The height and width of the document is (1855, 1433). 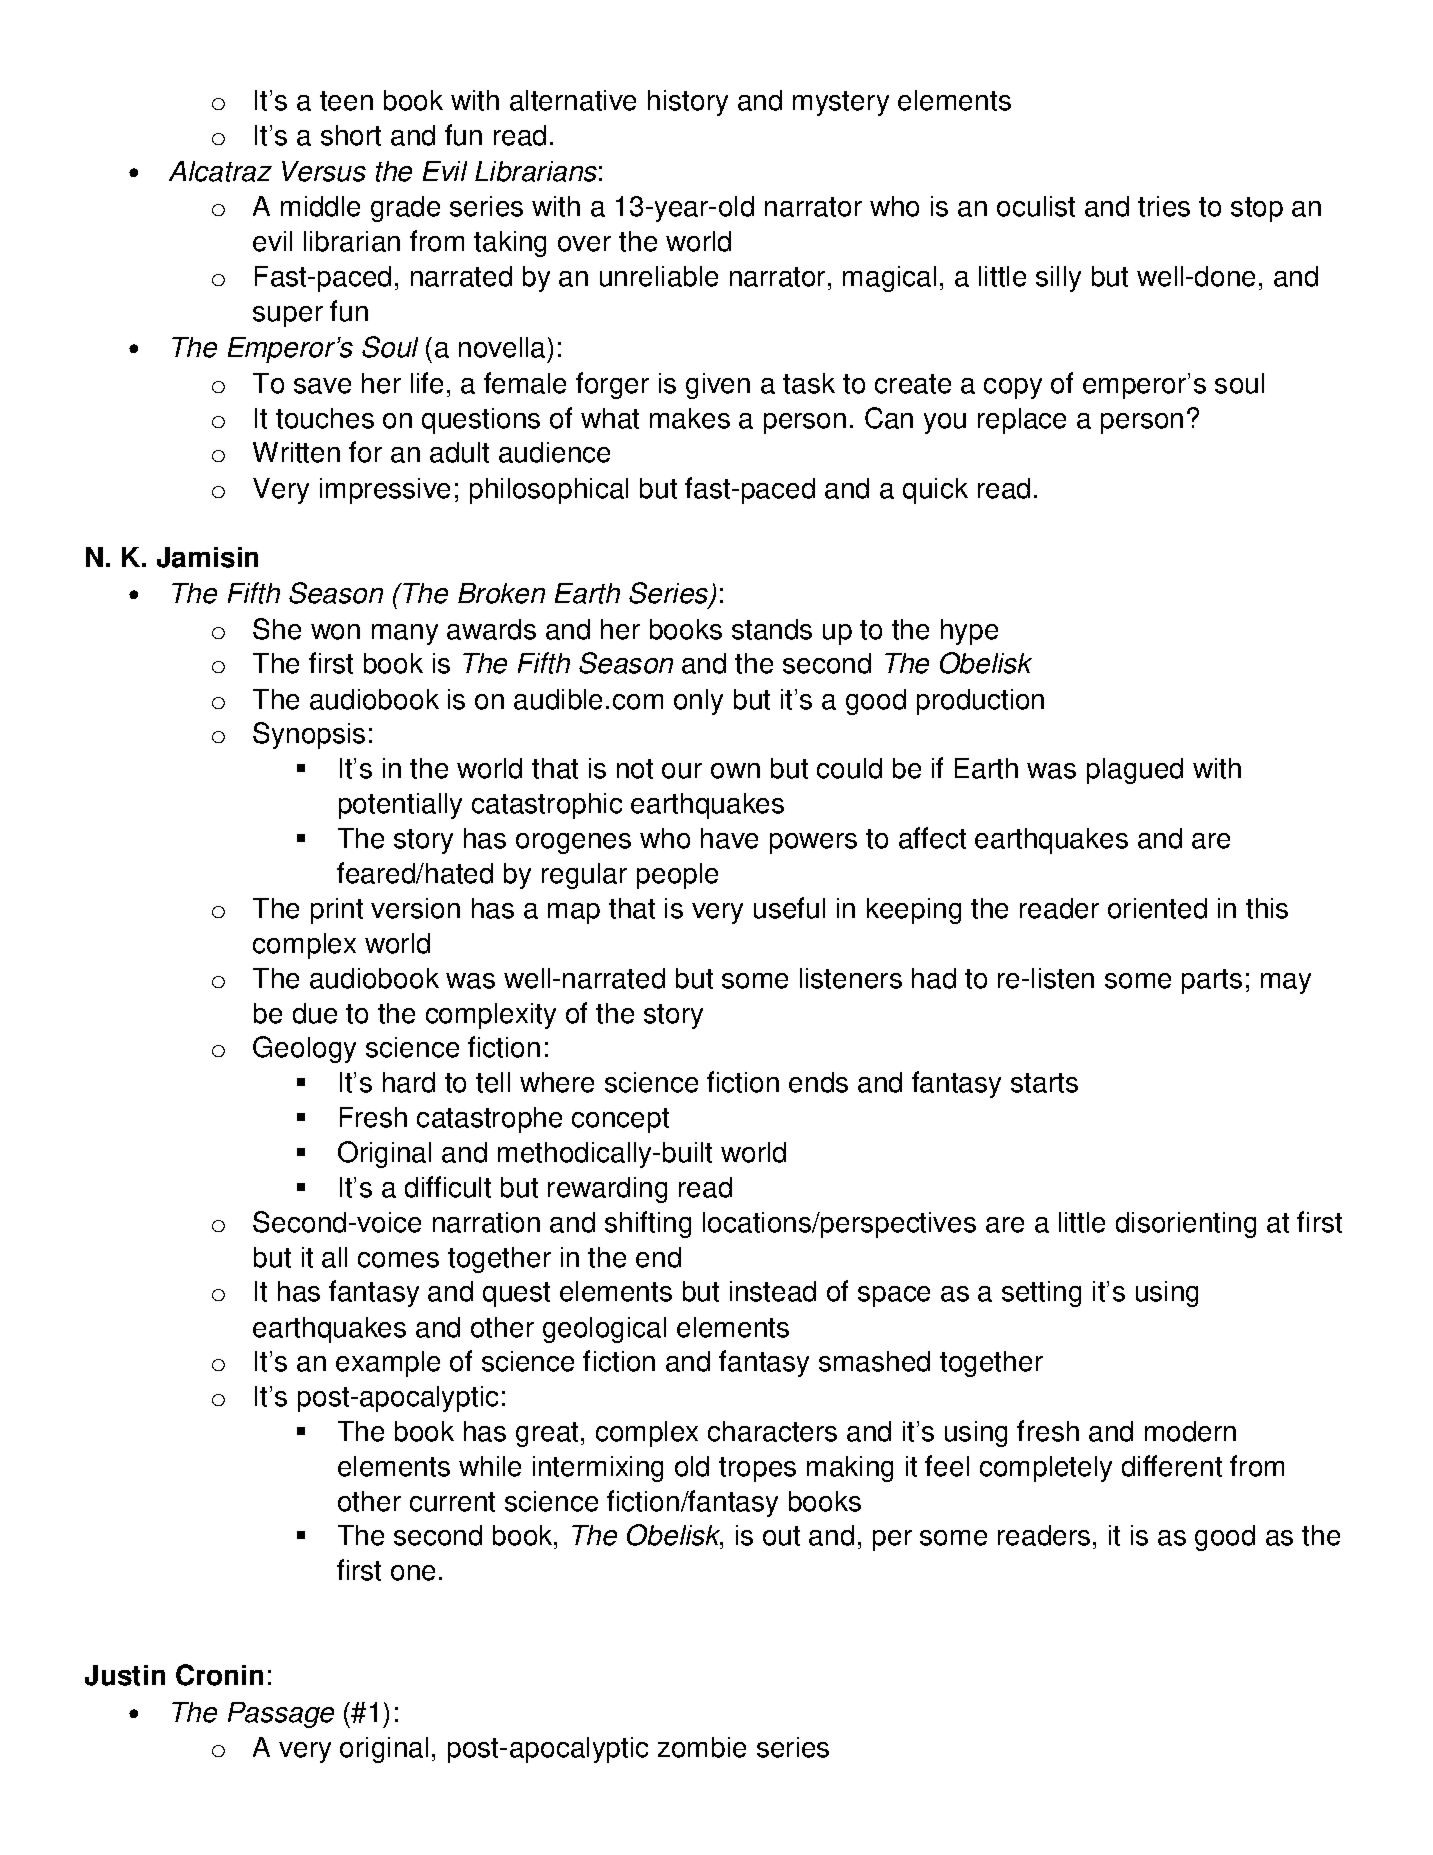 What do you see at coordinates (398, 1260) in the document?
I see `comes` at bounding box center [398, 1260].
